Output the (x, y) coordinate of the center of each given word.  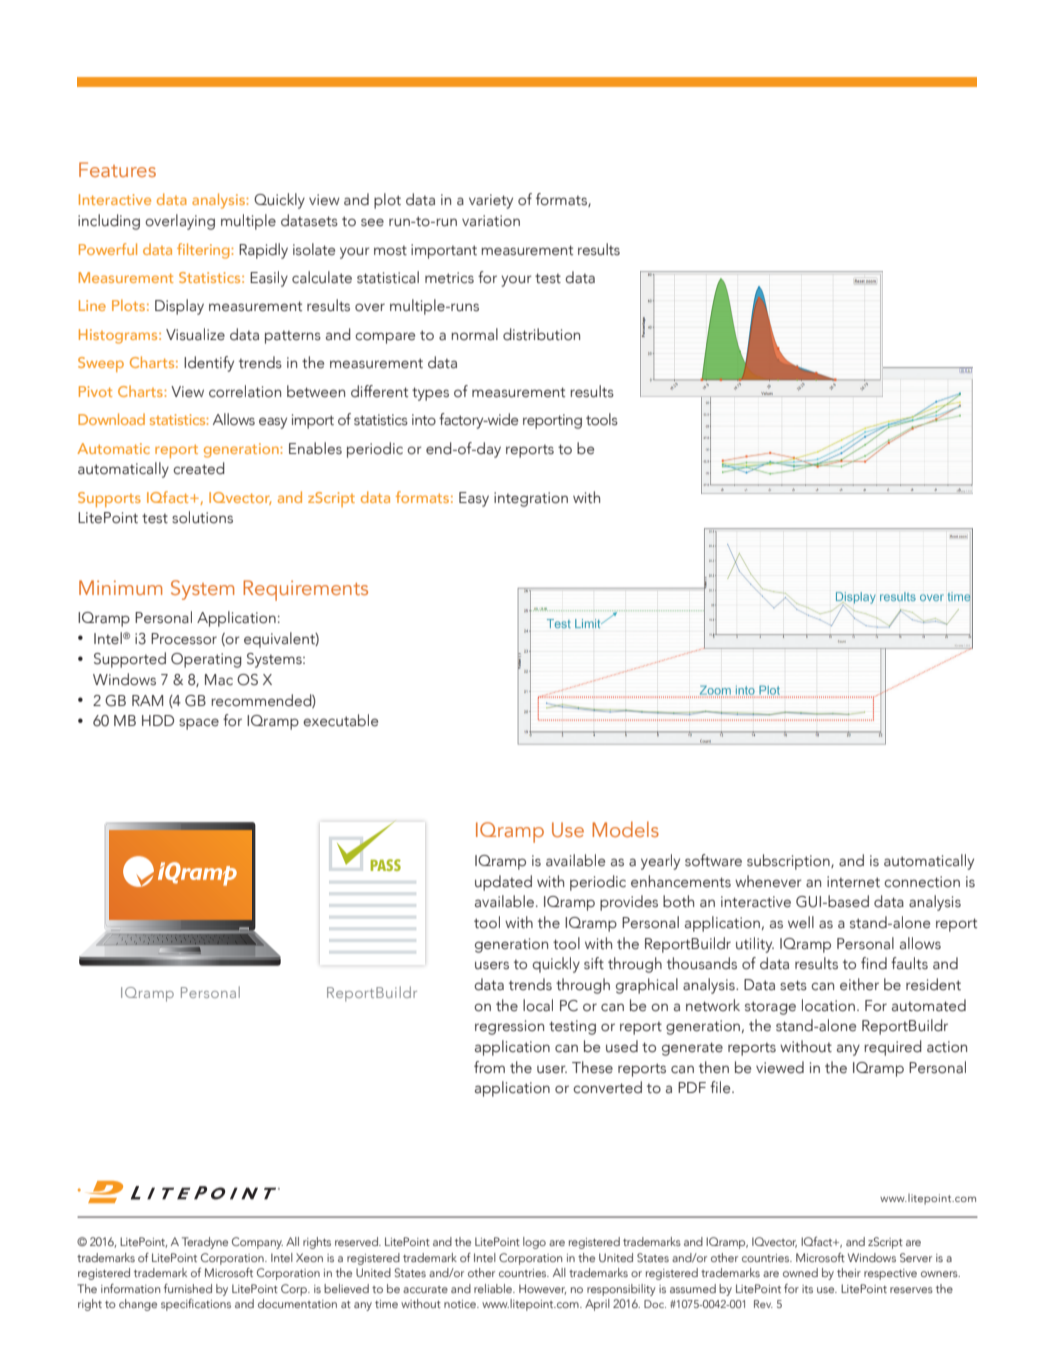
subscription (789, 862)
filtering (204, 251)
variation (491, 221)
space (199, 724)
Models (625, 829)
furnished (188, 1288)
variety (491, 201)
